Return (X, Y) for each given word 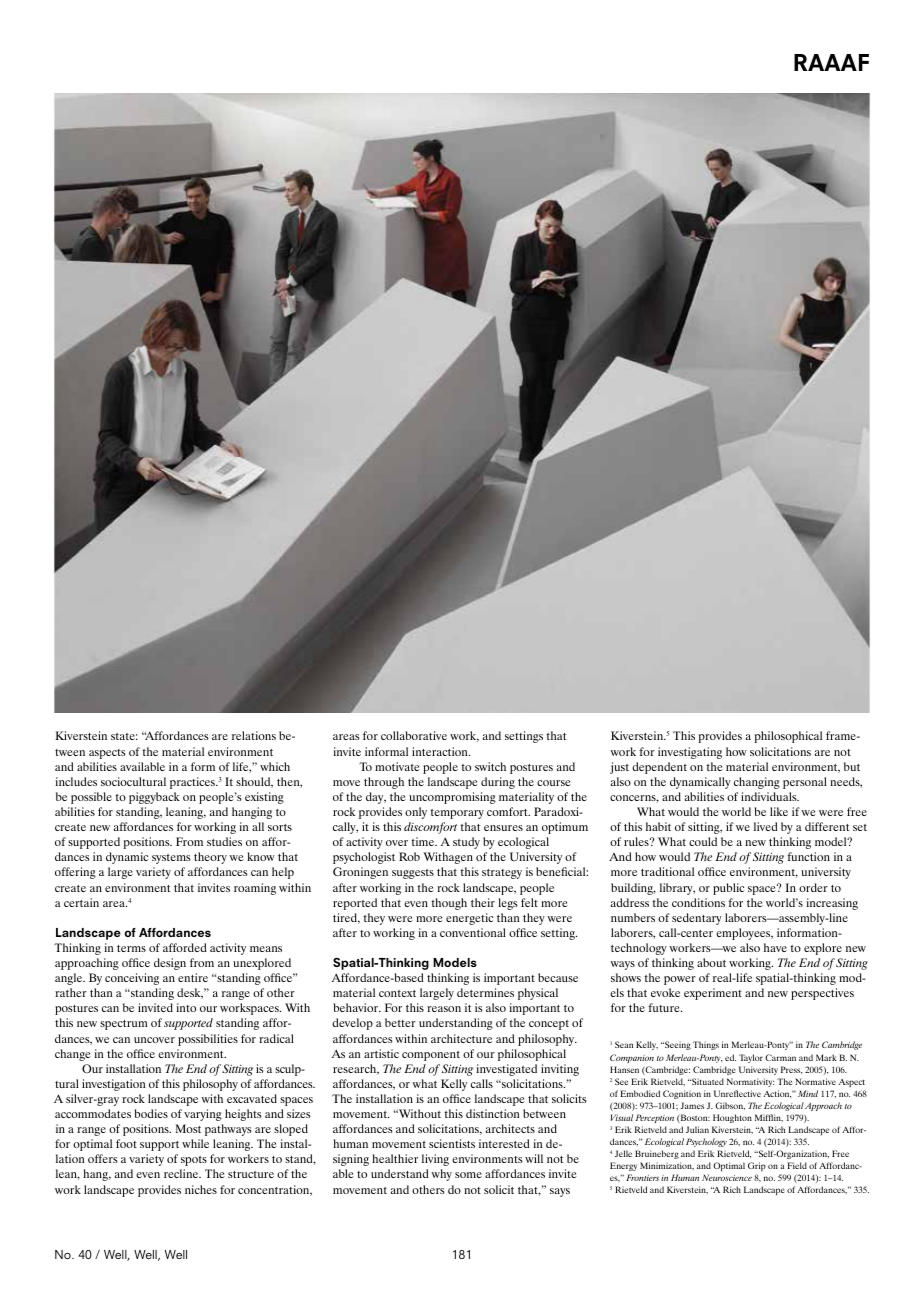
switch (490, 766)
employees (744, 934)
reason (444, 1009)
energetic (469, 919)
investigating (690, 753)
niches (201, 1189)
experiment (713, 994)
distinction (492, 1113)
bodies (151, 1113)
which (275, 766)
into (186, 1007)
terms (131, 948)
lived (766, 826)
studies (224, 841)
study (466, 843)
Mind (808, 1093)
